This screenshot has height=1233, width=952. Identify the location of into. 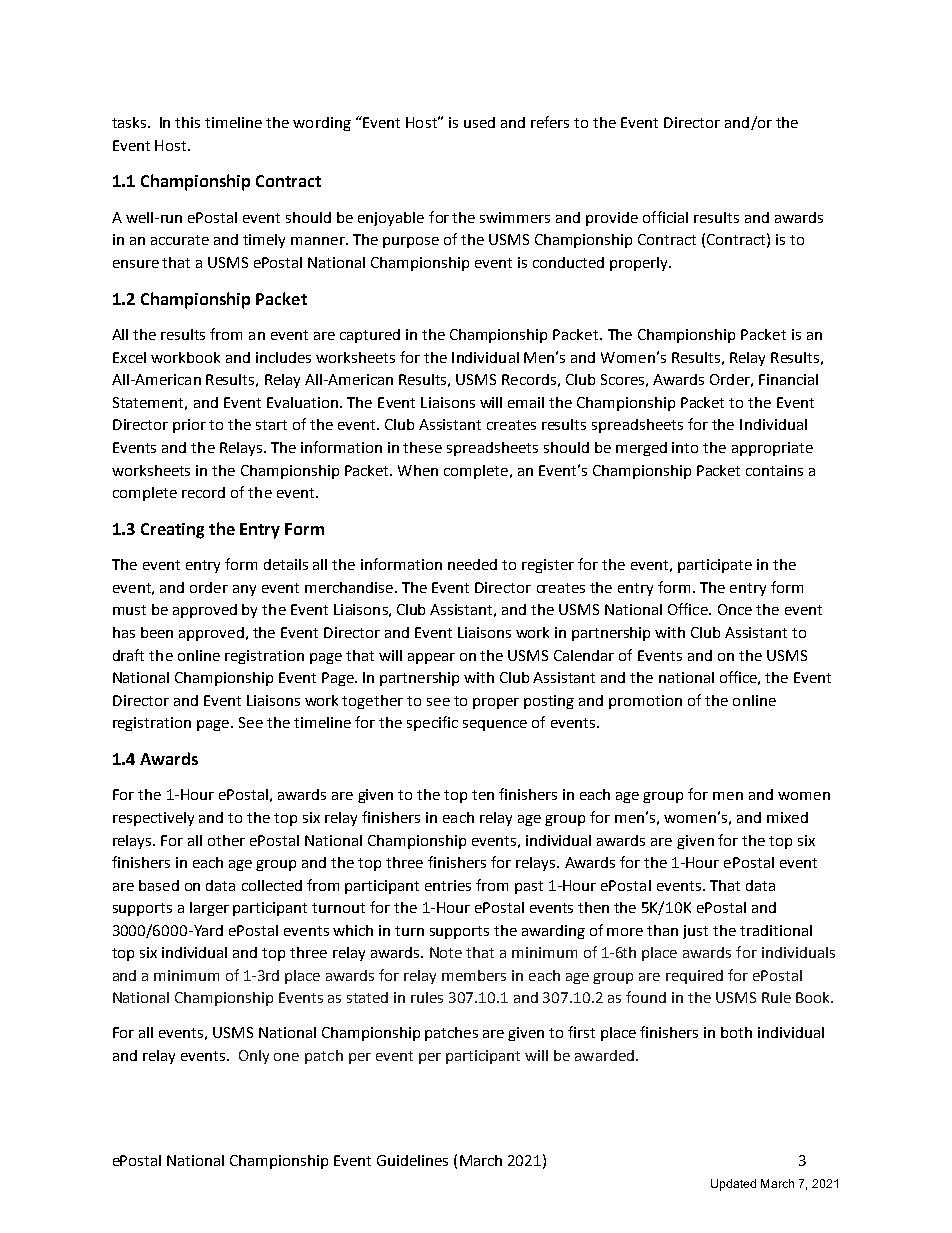
(685, 447).
